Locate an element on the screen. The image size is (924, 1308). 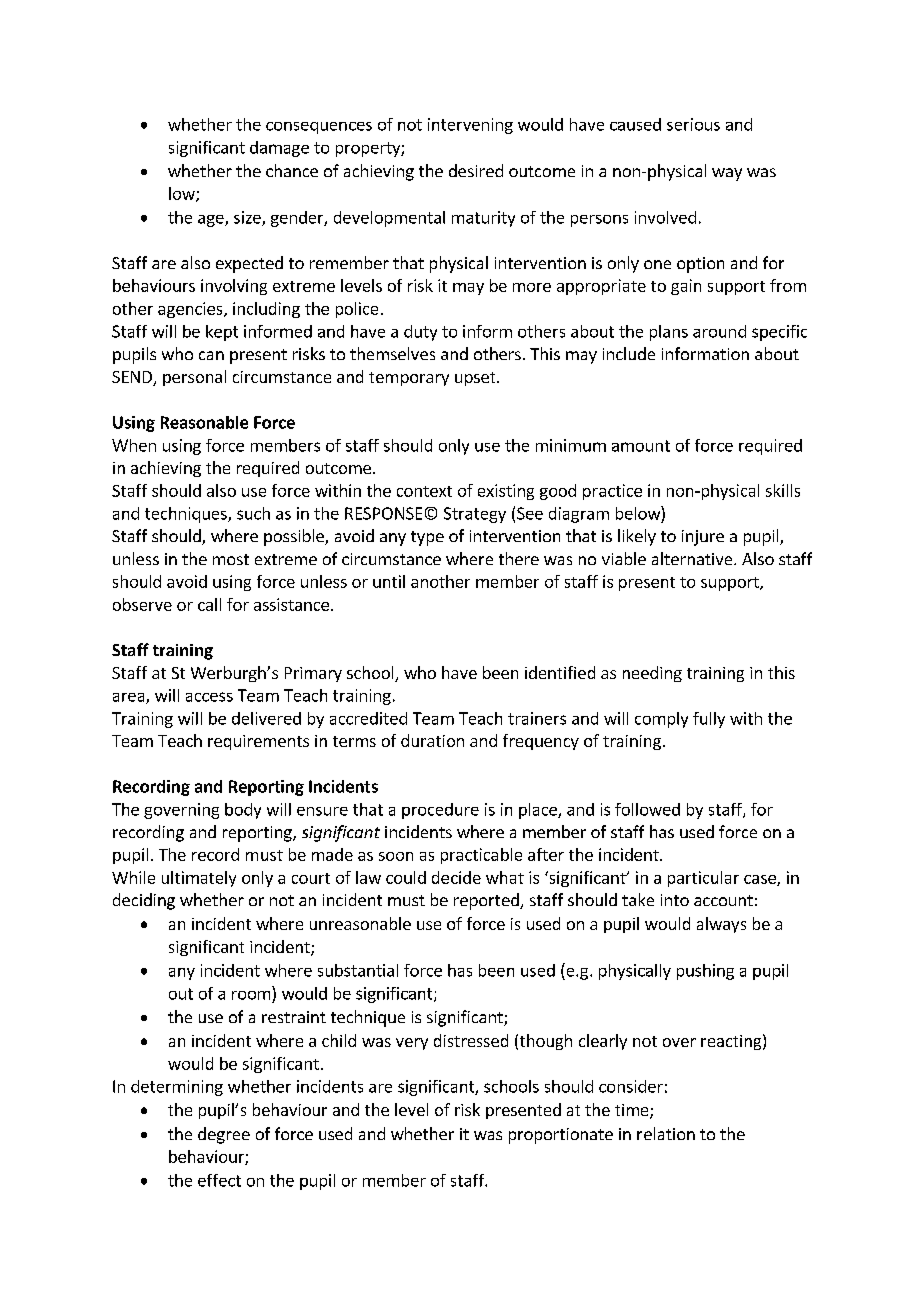
proportionate is located at coordinates (561, 1136).
